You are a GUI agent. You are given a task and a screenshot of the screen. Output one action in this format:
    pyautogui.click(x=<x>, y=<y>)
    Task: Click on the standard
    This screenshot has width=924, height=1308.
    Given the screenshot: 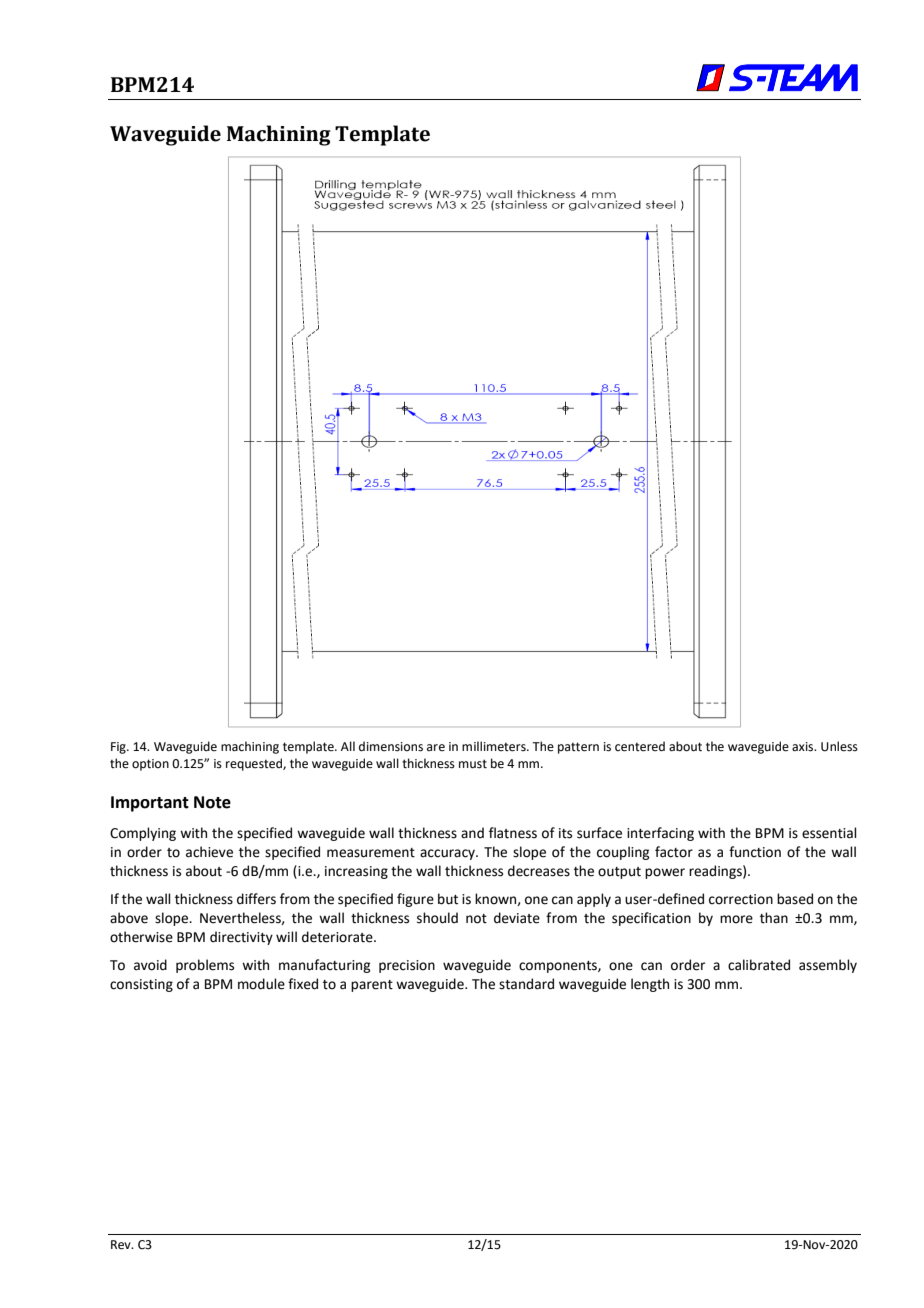 What is the action you would take?
    pyautogui.click(x=526, y=984)
